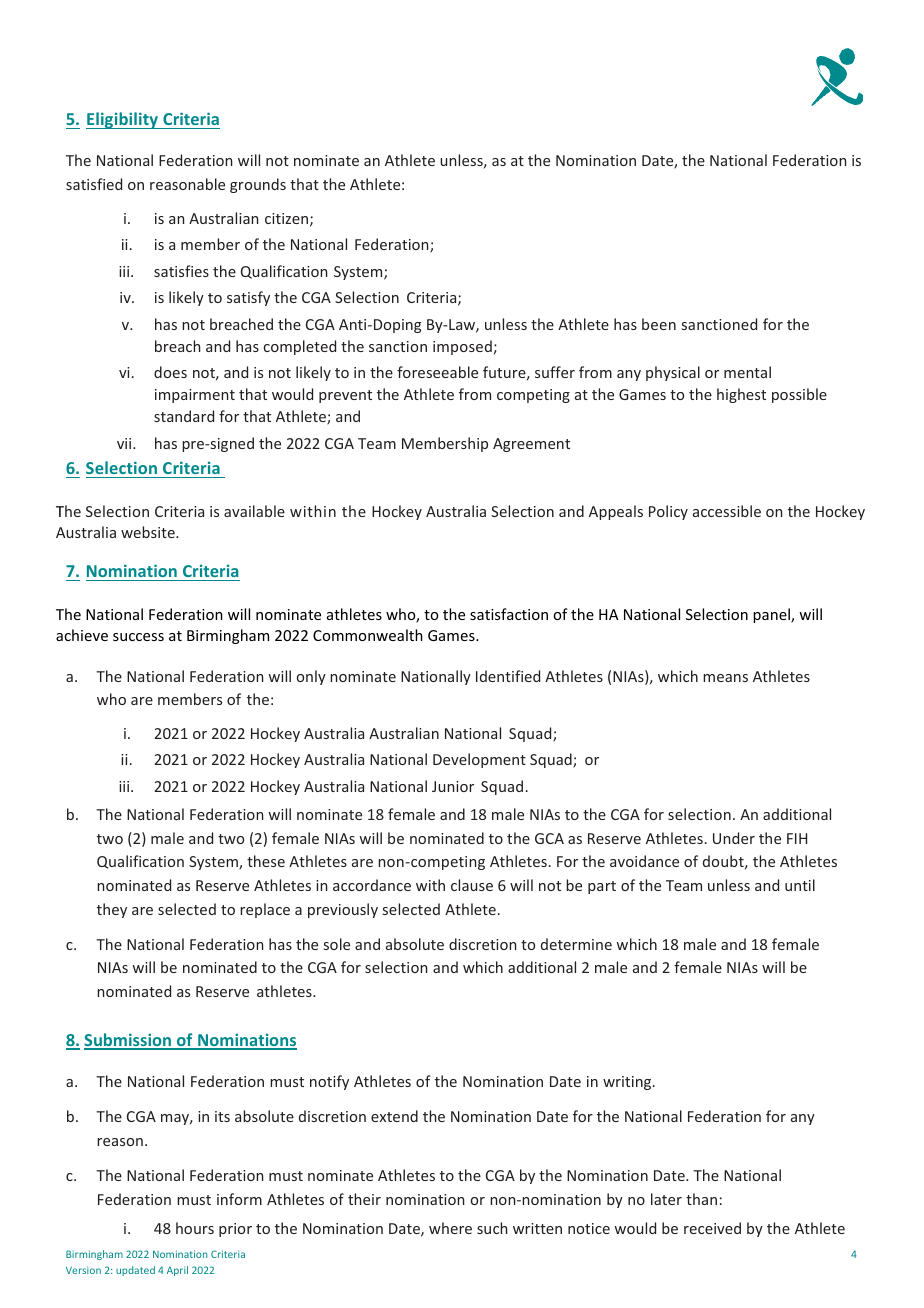 This screenshot has width=924, height=1308. Describe the element at coordinates (712, 1228) in the screenshot. I see `received` at that location.
